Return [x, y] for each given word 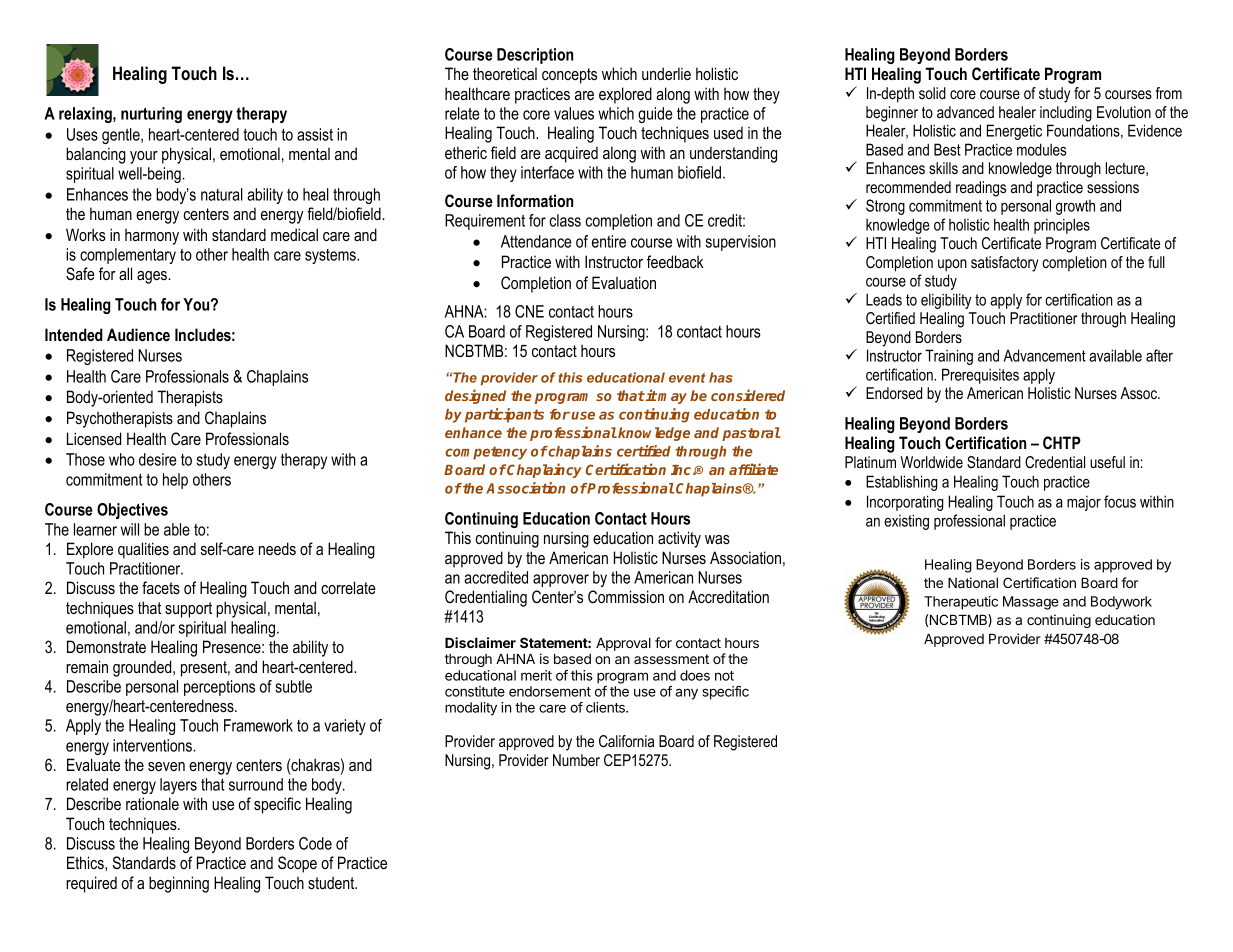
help [175, 481]
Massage [1031, 603]
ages [153, 277]
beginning [179, 884]
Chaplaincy [544, 470]
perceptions [219, 688]
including [1066, 114]
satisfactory [1005, 264]
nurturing [151, 115]
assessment [671, 659]
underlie [666, 73]
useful [1107, 462]
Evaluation [624, 282]
